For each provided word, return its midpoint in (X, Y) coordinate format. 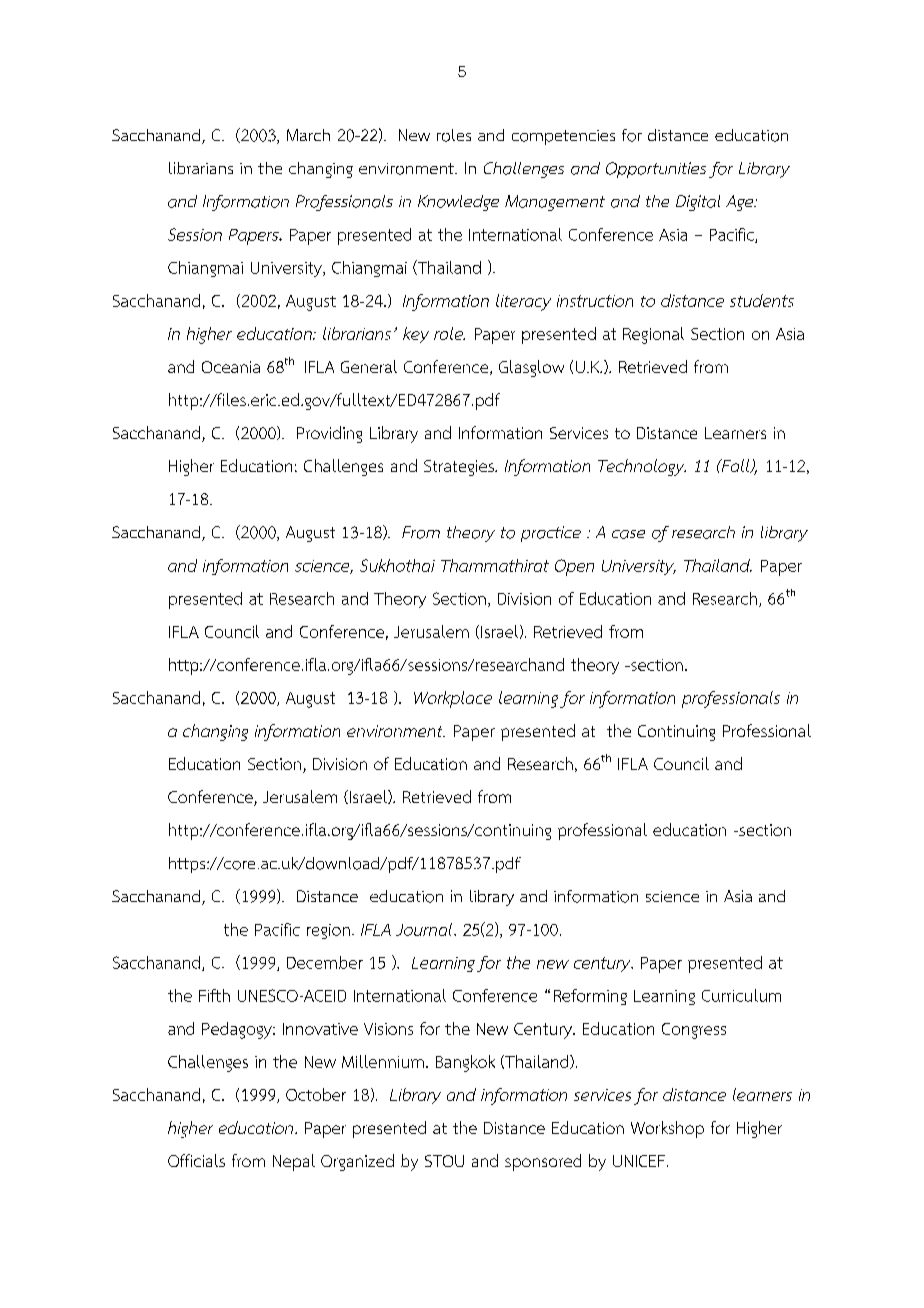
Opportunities (656, 170)
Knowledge (458, 203)
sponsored (543, 1162)
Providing (329, 434)
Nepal (294, 1162)
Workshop (667, 1129)
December (325, 962)
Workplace (453, 699)
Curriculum (741, 995)
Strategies (460, 468)
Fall (735, 466)
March (308, 135)
